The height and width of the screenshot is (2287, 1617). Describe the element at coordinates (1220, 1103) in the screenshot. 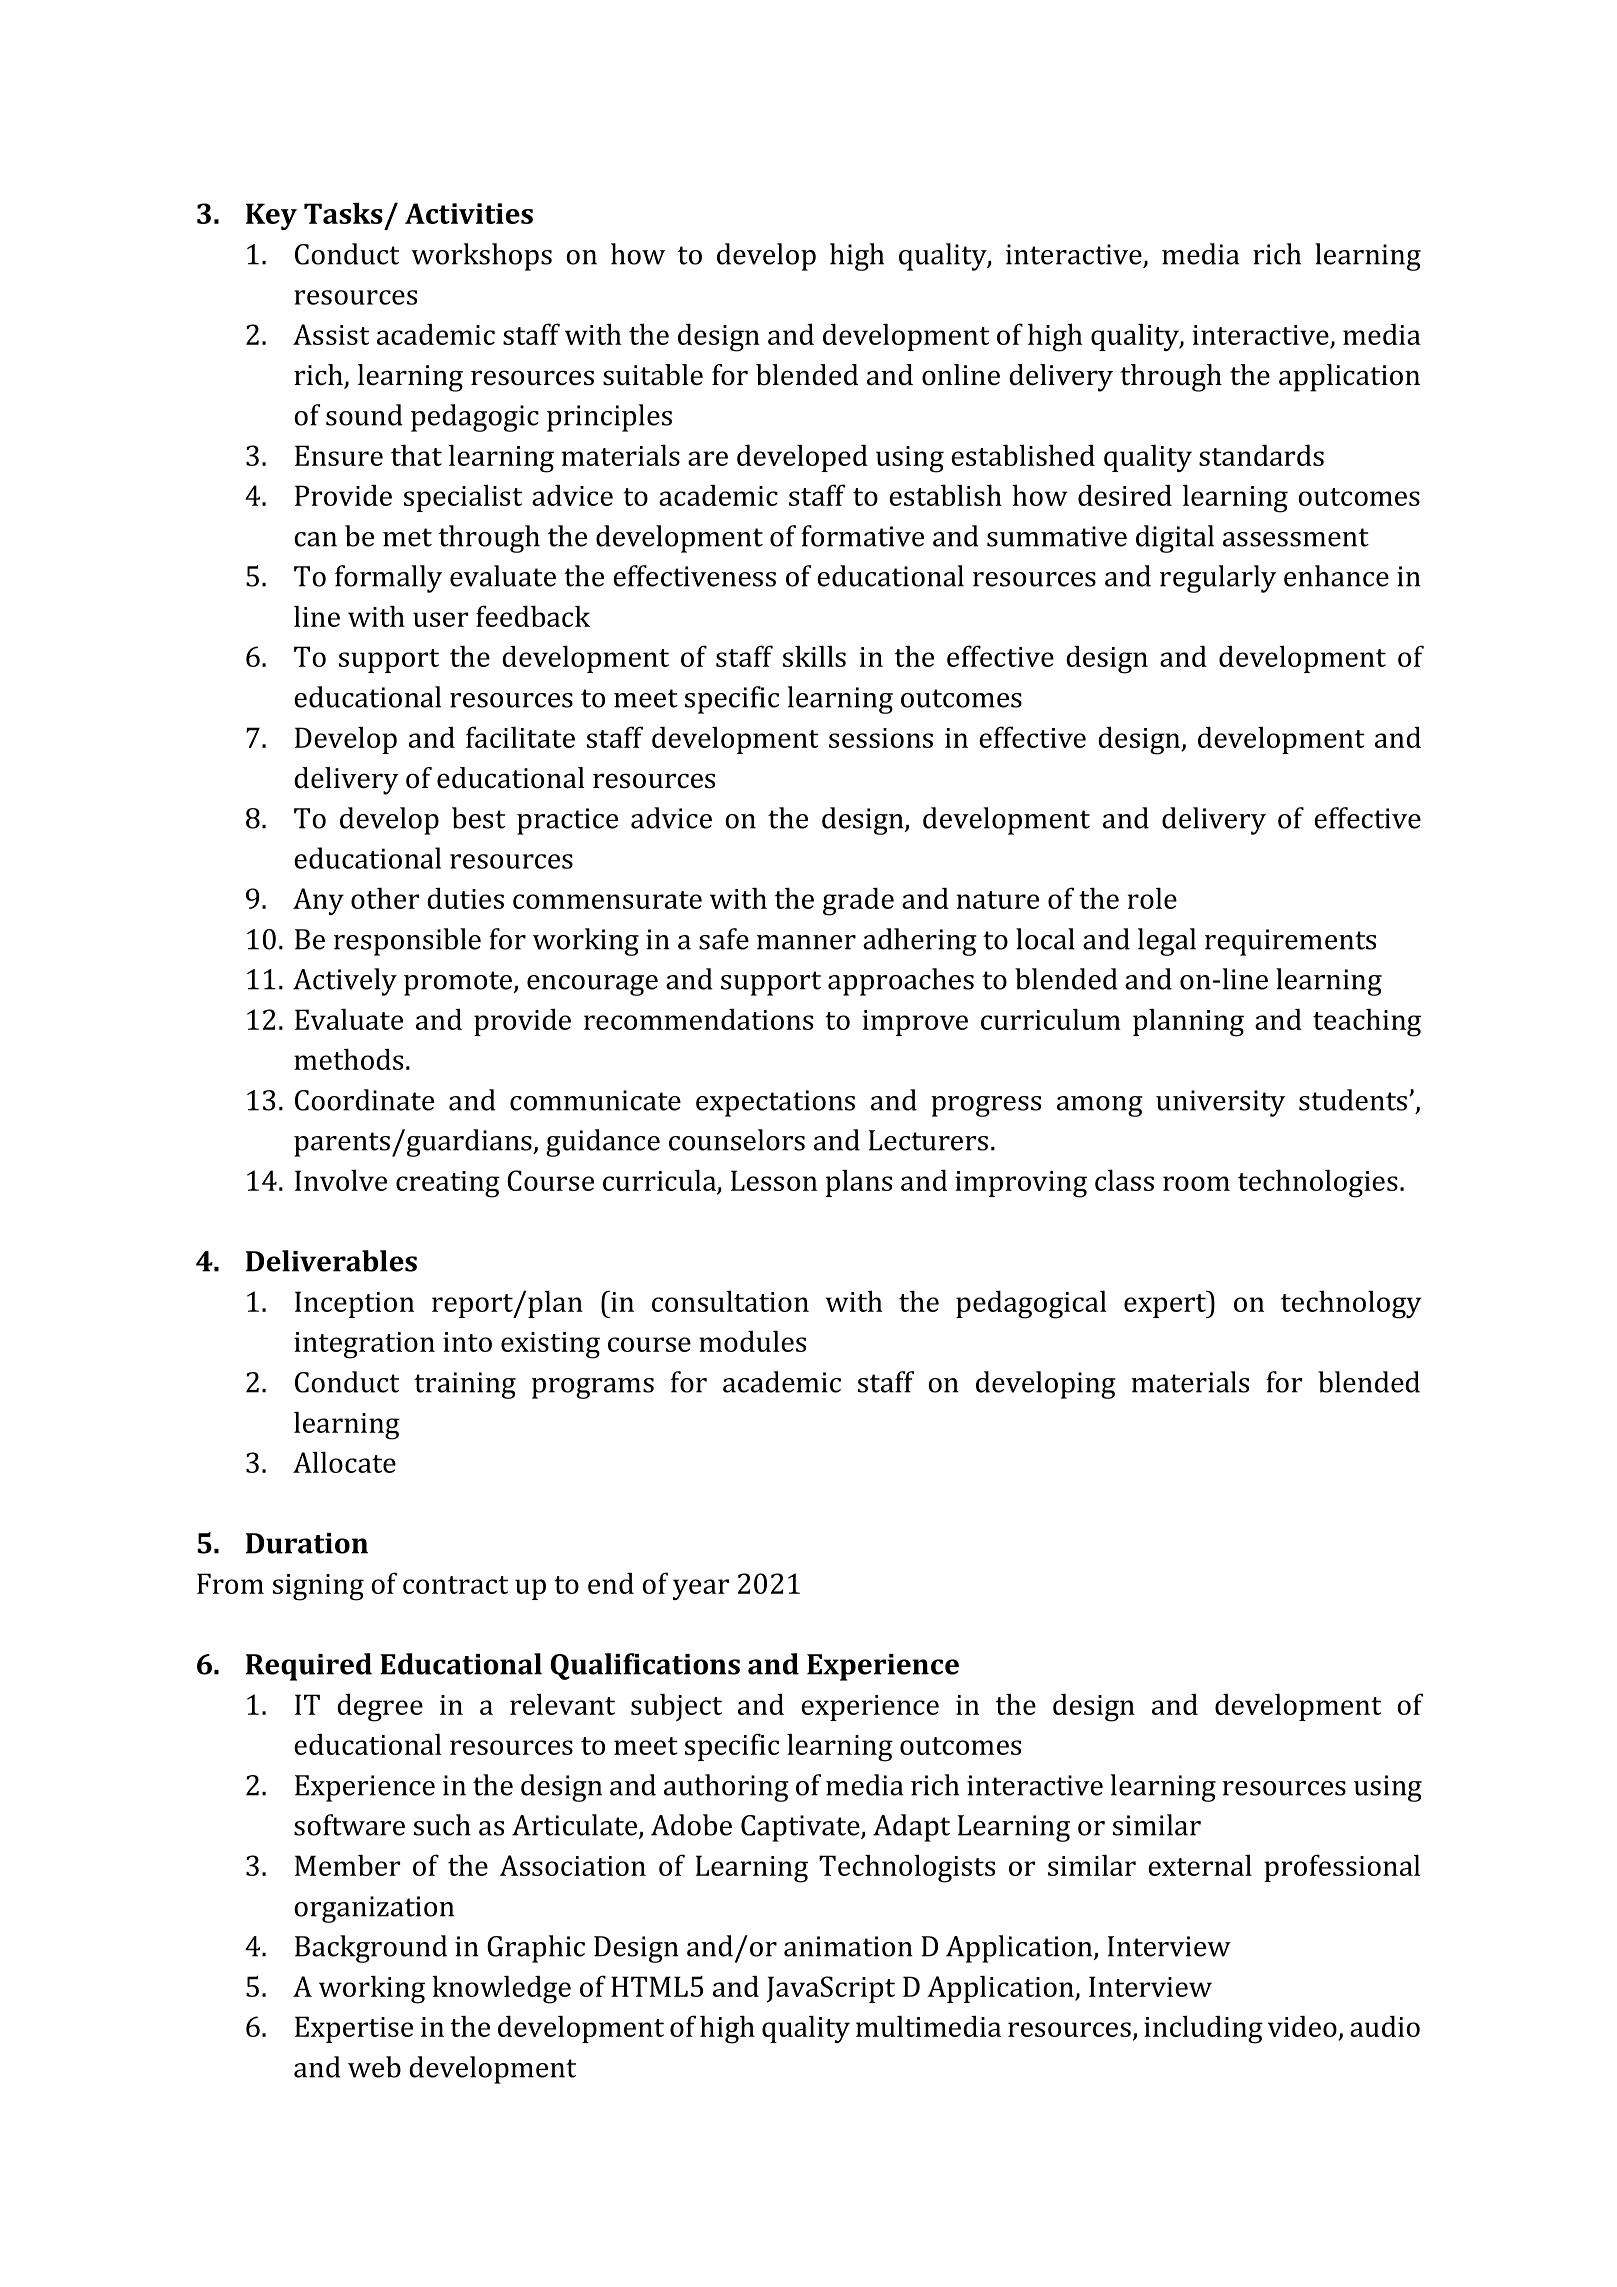

I see `university` at that location.
